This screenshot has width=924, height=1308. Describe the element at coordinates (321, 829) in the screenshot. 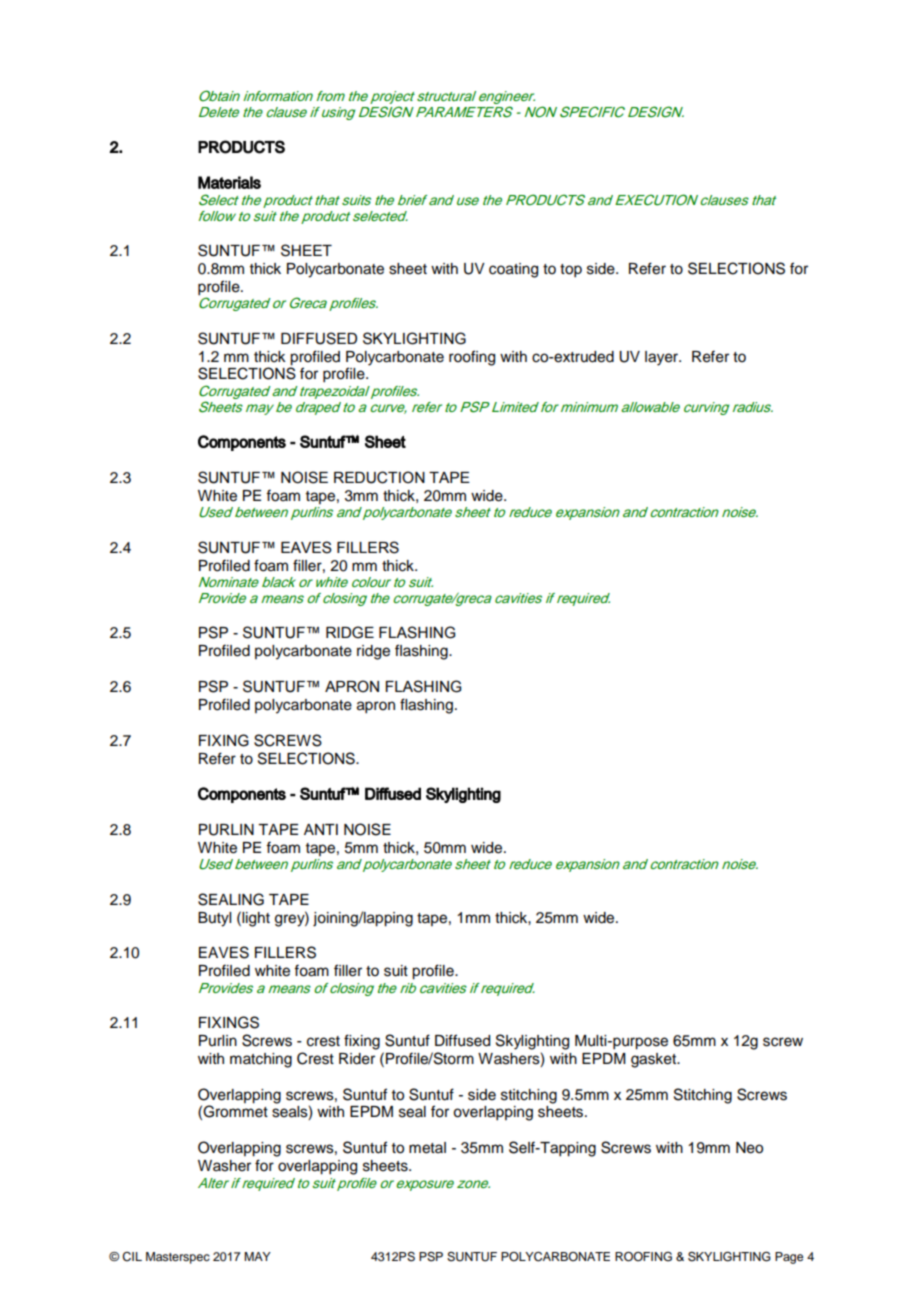

I see `ANTI` at that location.
